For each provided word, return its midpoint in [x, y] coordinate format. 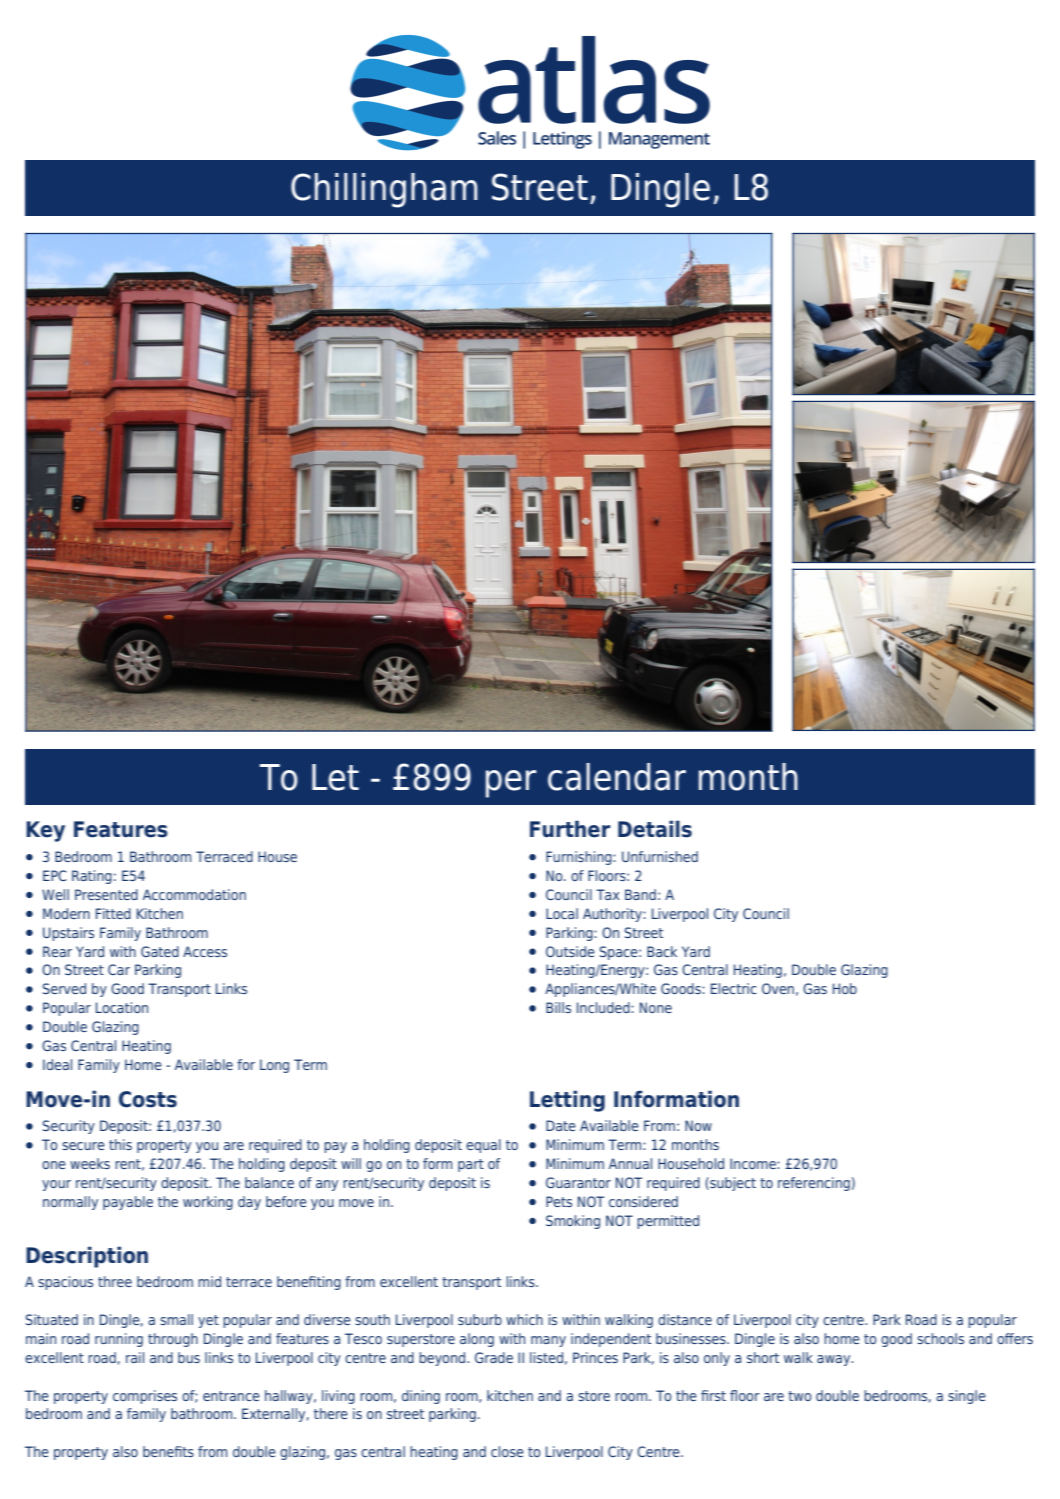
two [799, 1396]
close [507, 1451]
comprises [145, 1397]
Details [655, 829]
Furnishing [580, 858]
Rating [92, 877]
